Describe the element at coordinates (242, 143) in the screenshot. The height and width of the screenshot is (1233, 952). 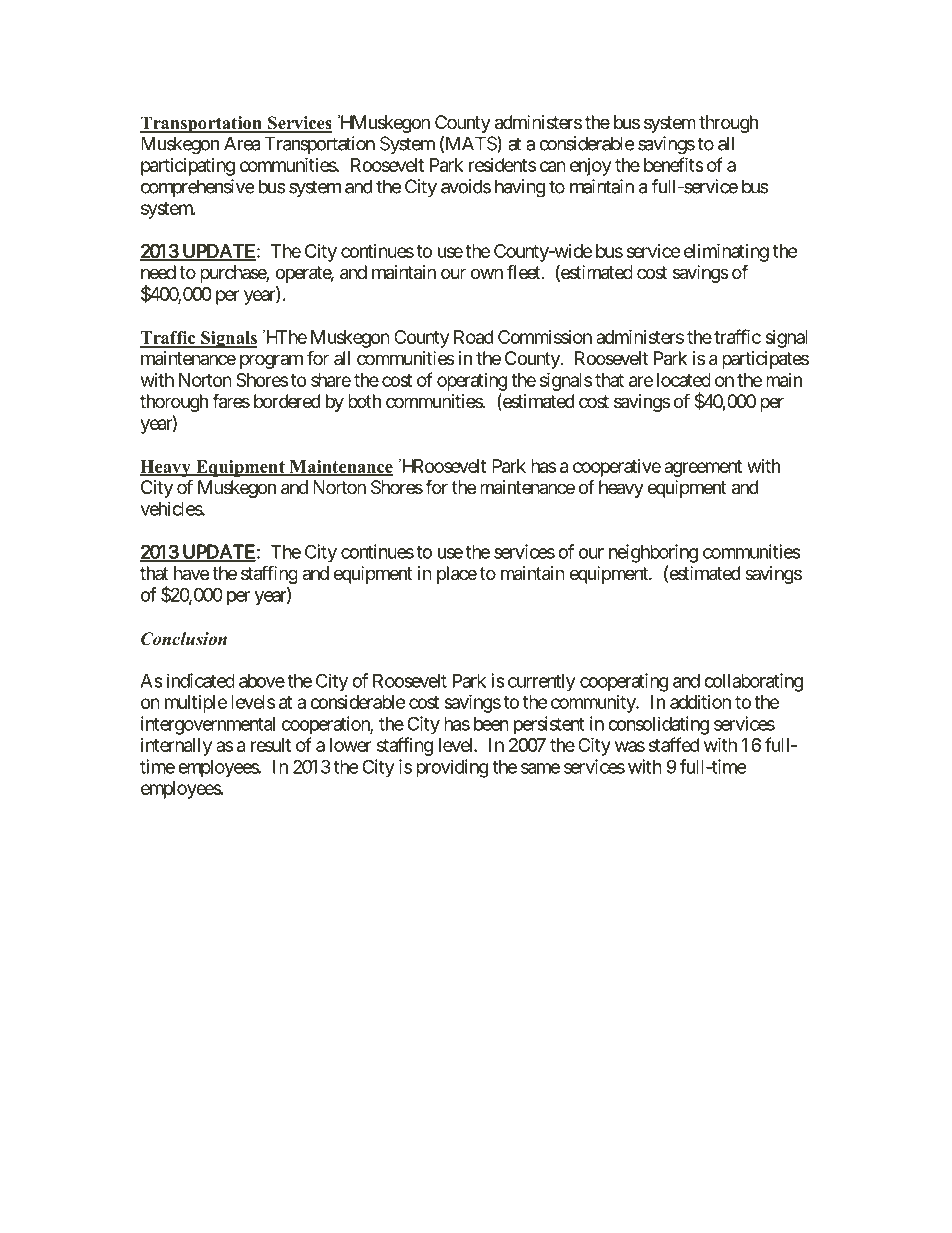
I see `Area` at that location.
